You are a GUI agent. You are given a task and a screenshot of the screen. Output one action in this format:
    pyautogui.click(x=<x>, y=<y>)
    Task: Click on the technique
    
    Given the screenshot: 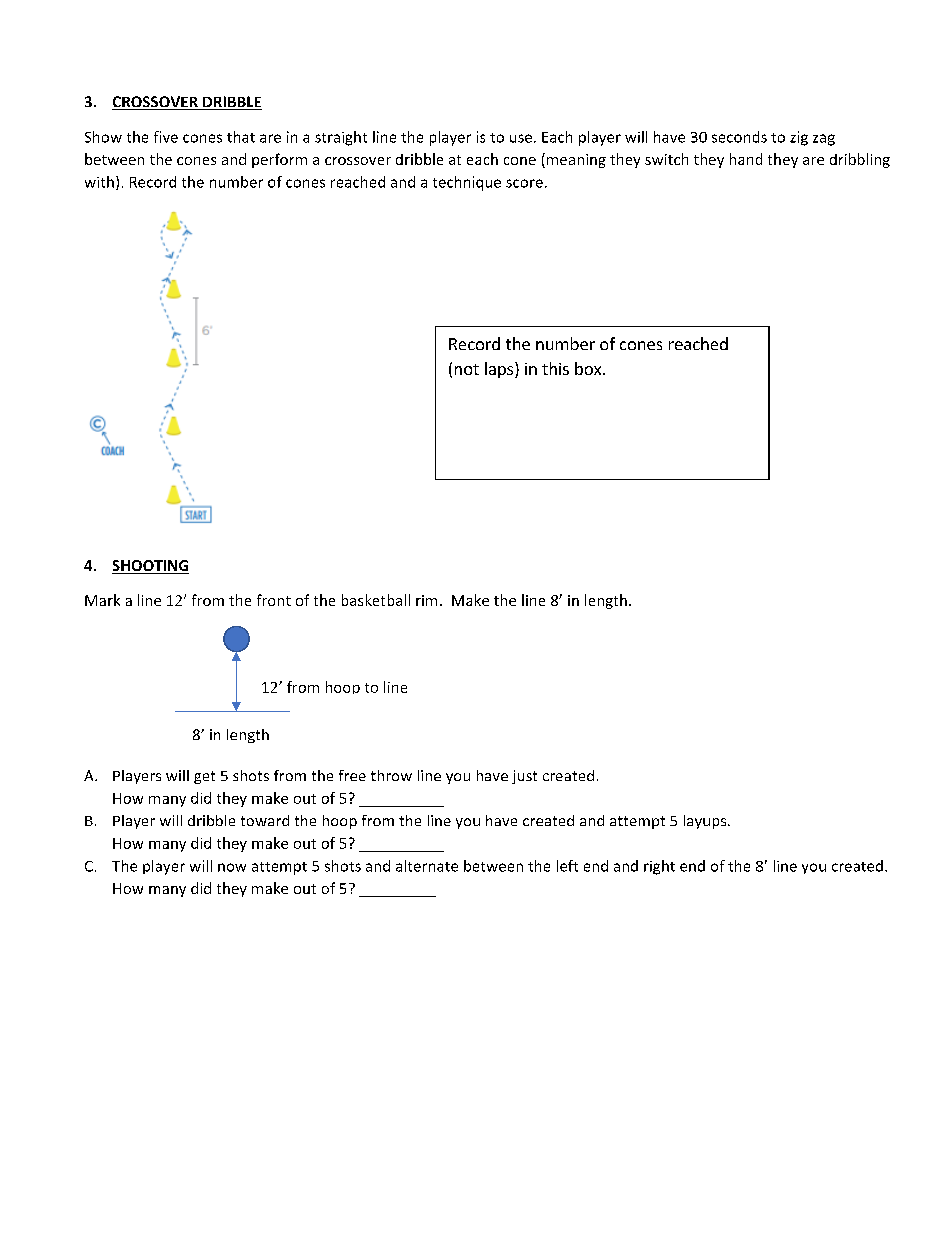 What is the action you would take?
    pyautogui.click(x=467, y=183)
